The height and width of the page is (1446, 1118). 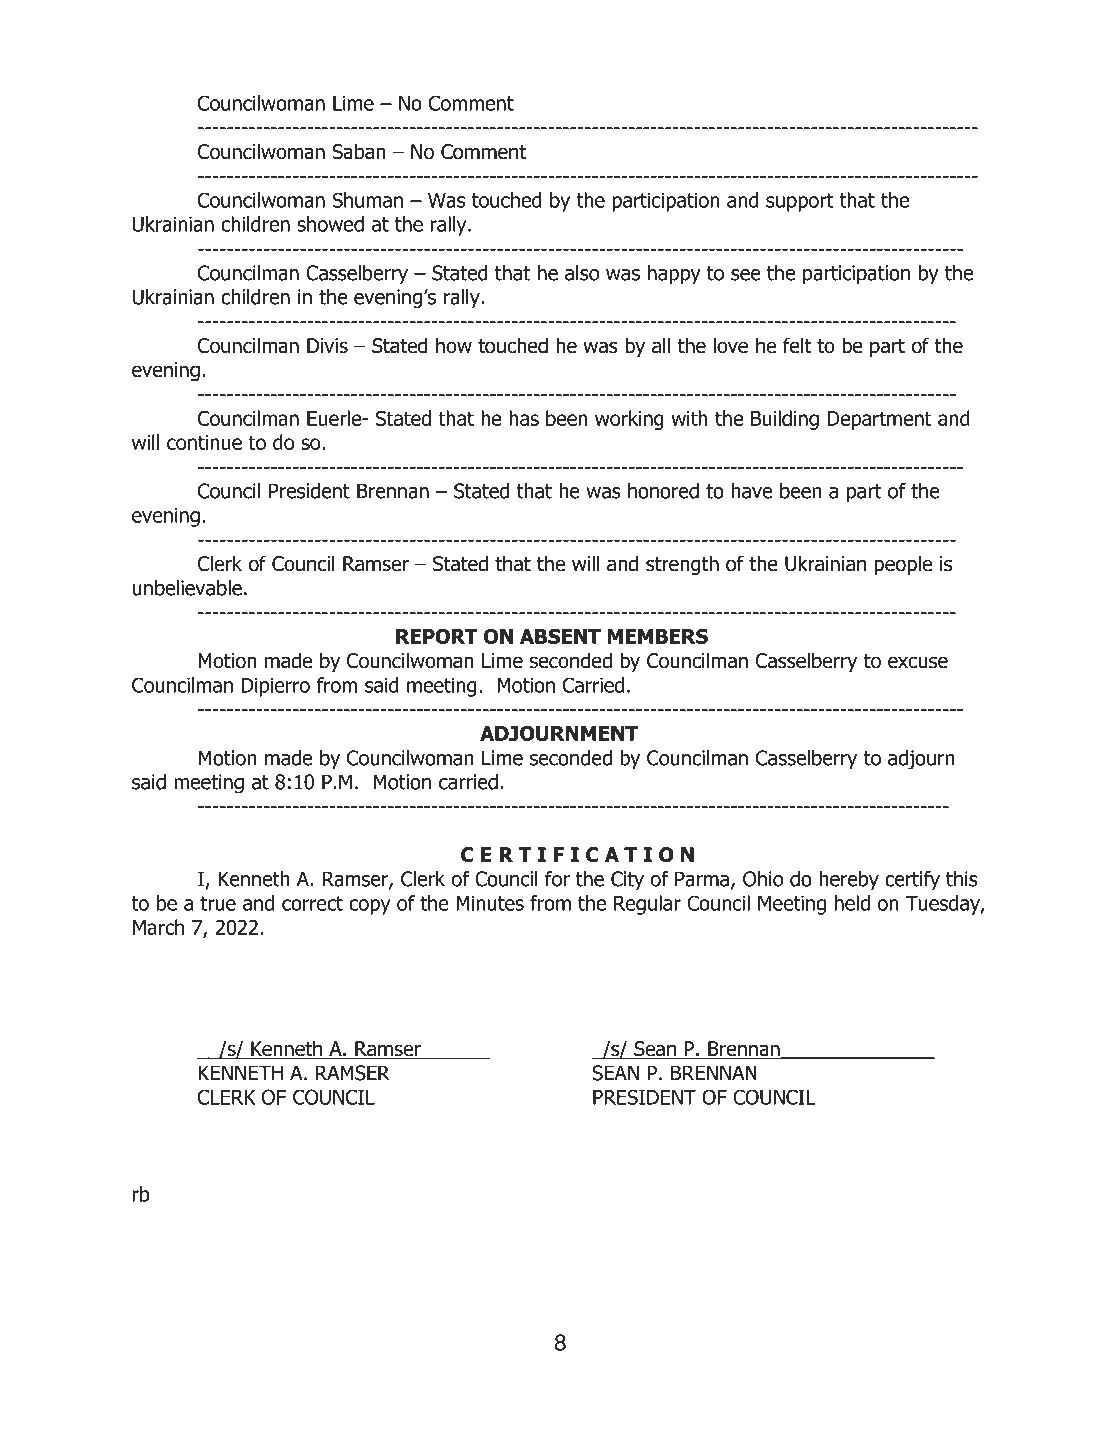 What do you see at coordinates (557, 879) in the page?
I see `for` at bounding box center [557, 879].
